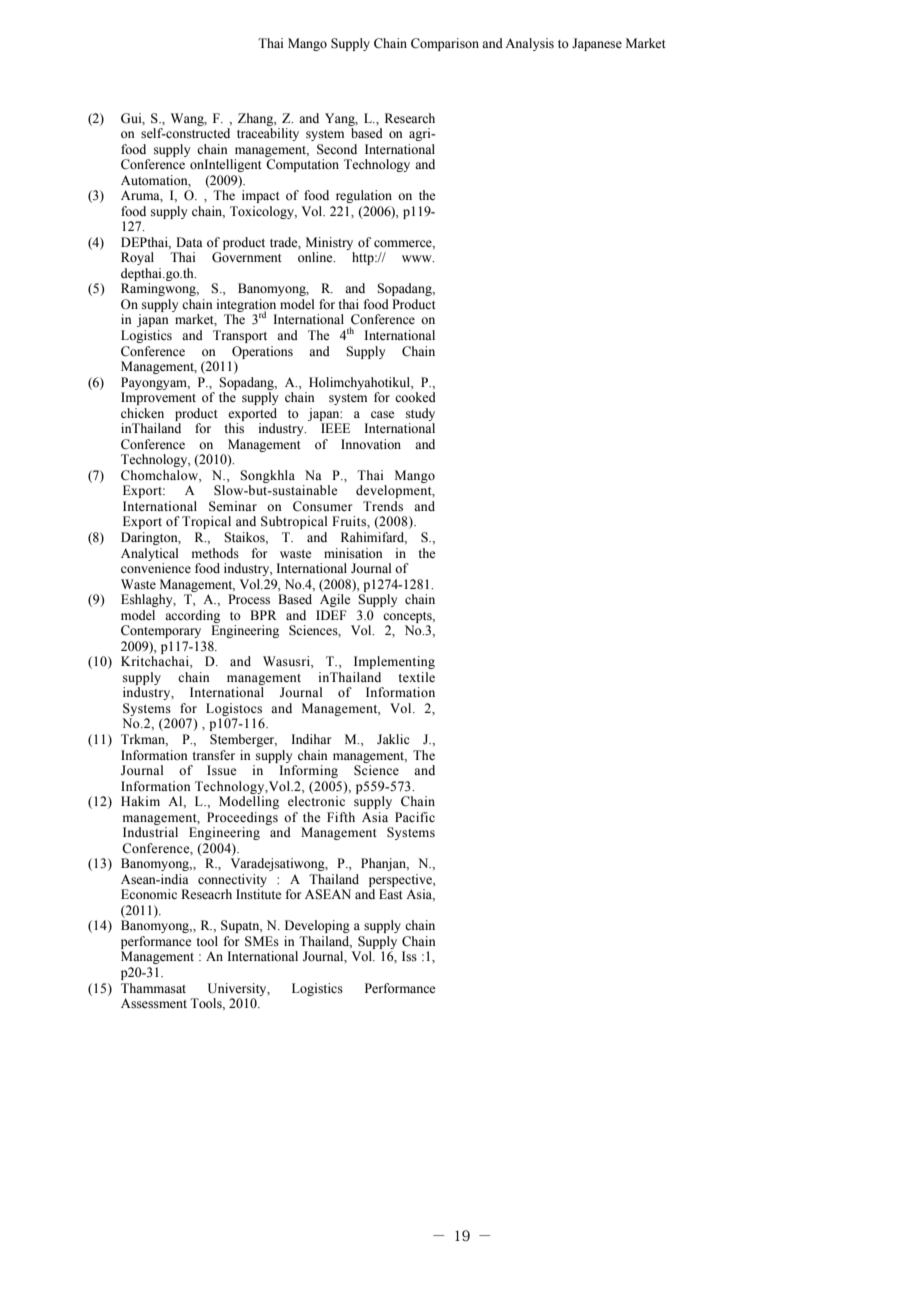 The width and height of the image is (924, 1308). Describe the element at coordinates (415, 397) in the image. I see `cooked` at that location.
